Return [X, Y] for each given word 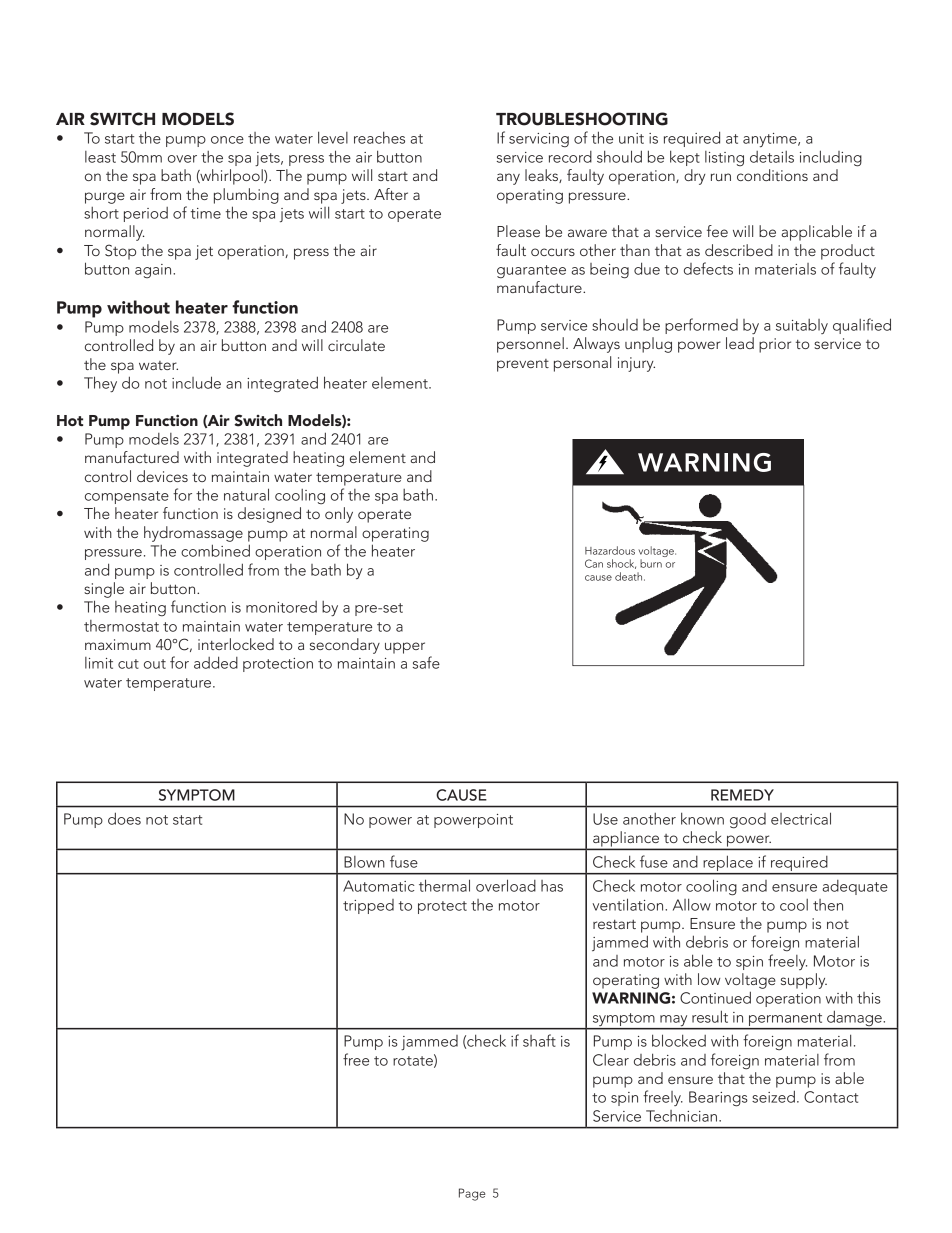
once [227, 140]
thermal [444, 885]
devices [162, 476]
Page [472, 1194]
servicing [539, 140]
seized [773, 1096]
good [748, 821]
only [339, 515]
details [772, 157]
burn [651, 563]
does [124, 818]
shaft [539, 1040]
